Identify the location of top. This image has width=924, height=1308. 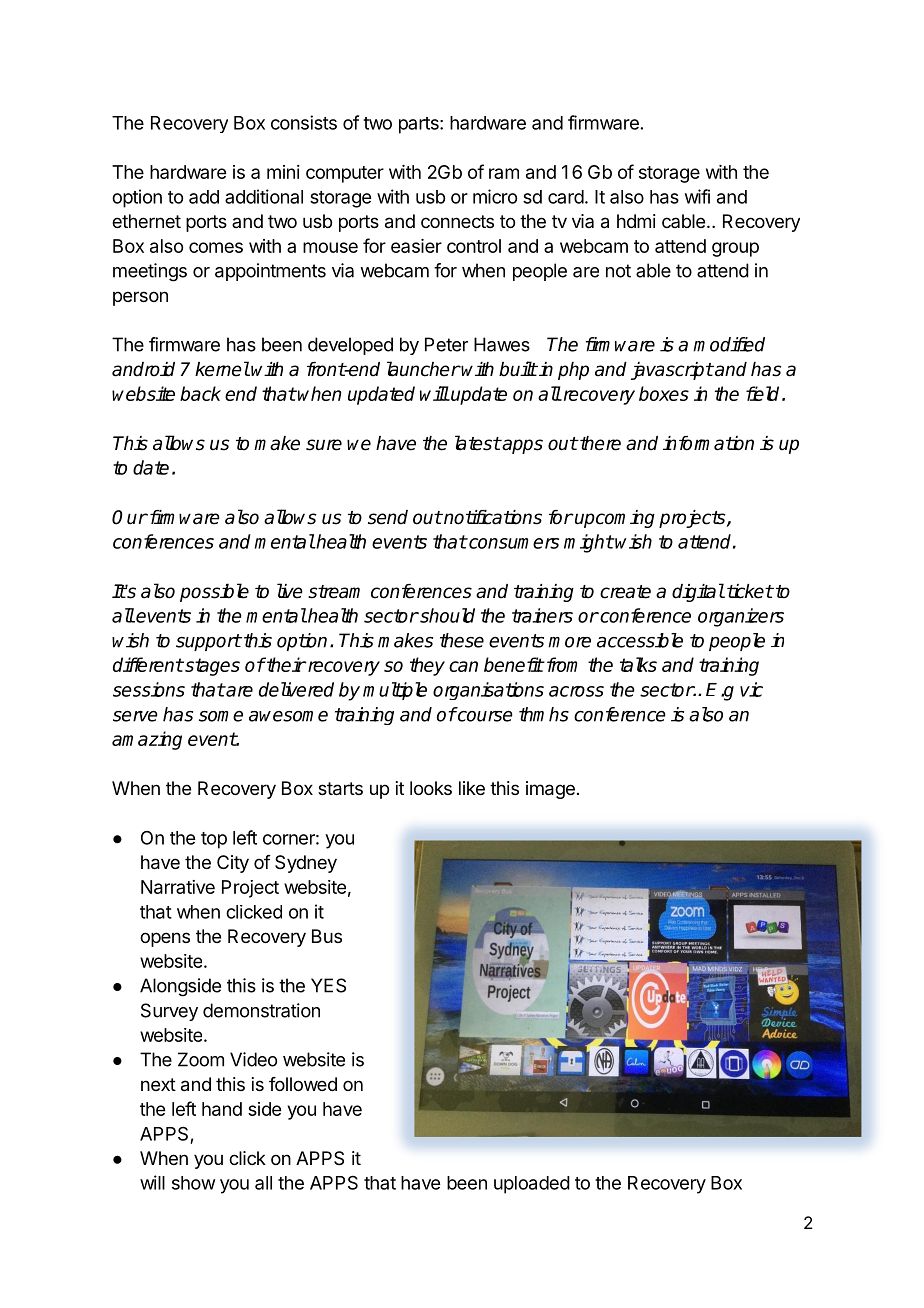
(214, 840).
